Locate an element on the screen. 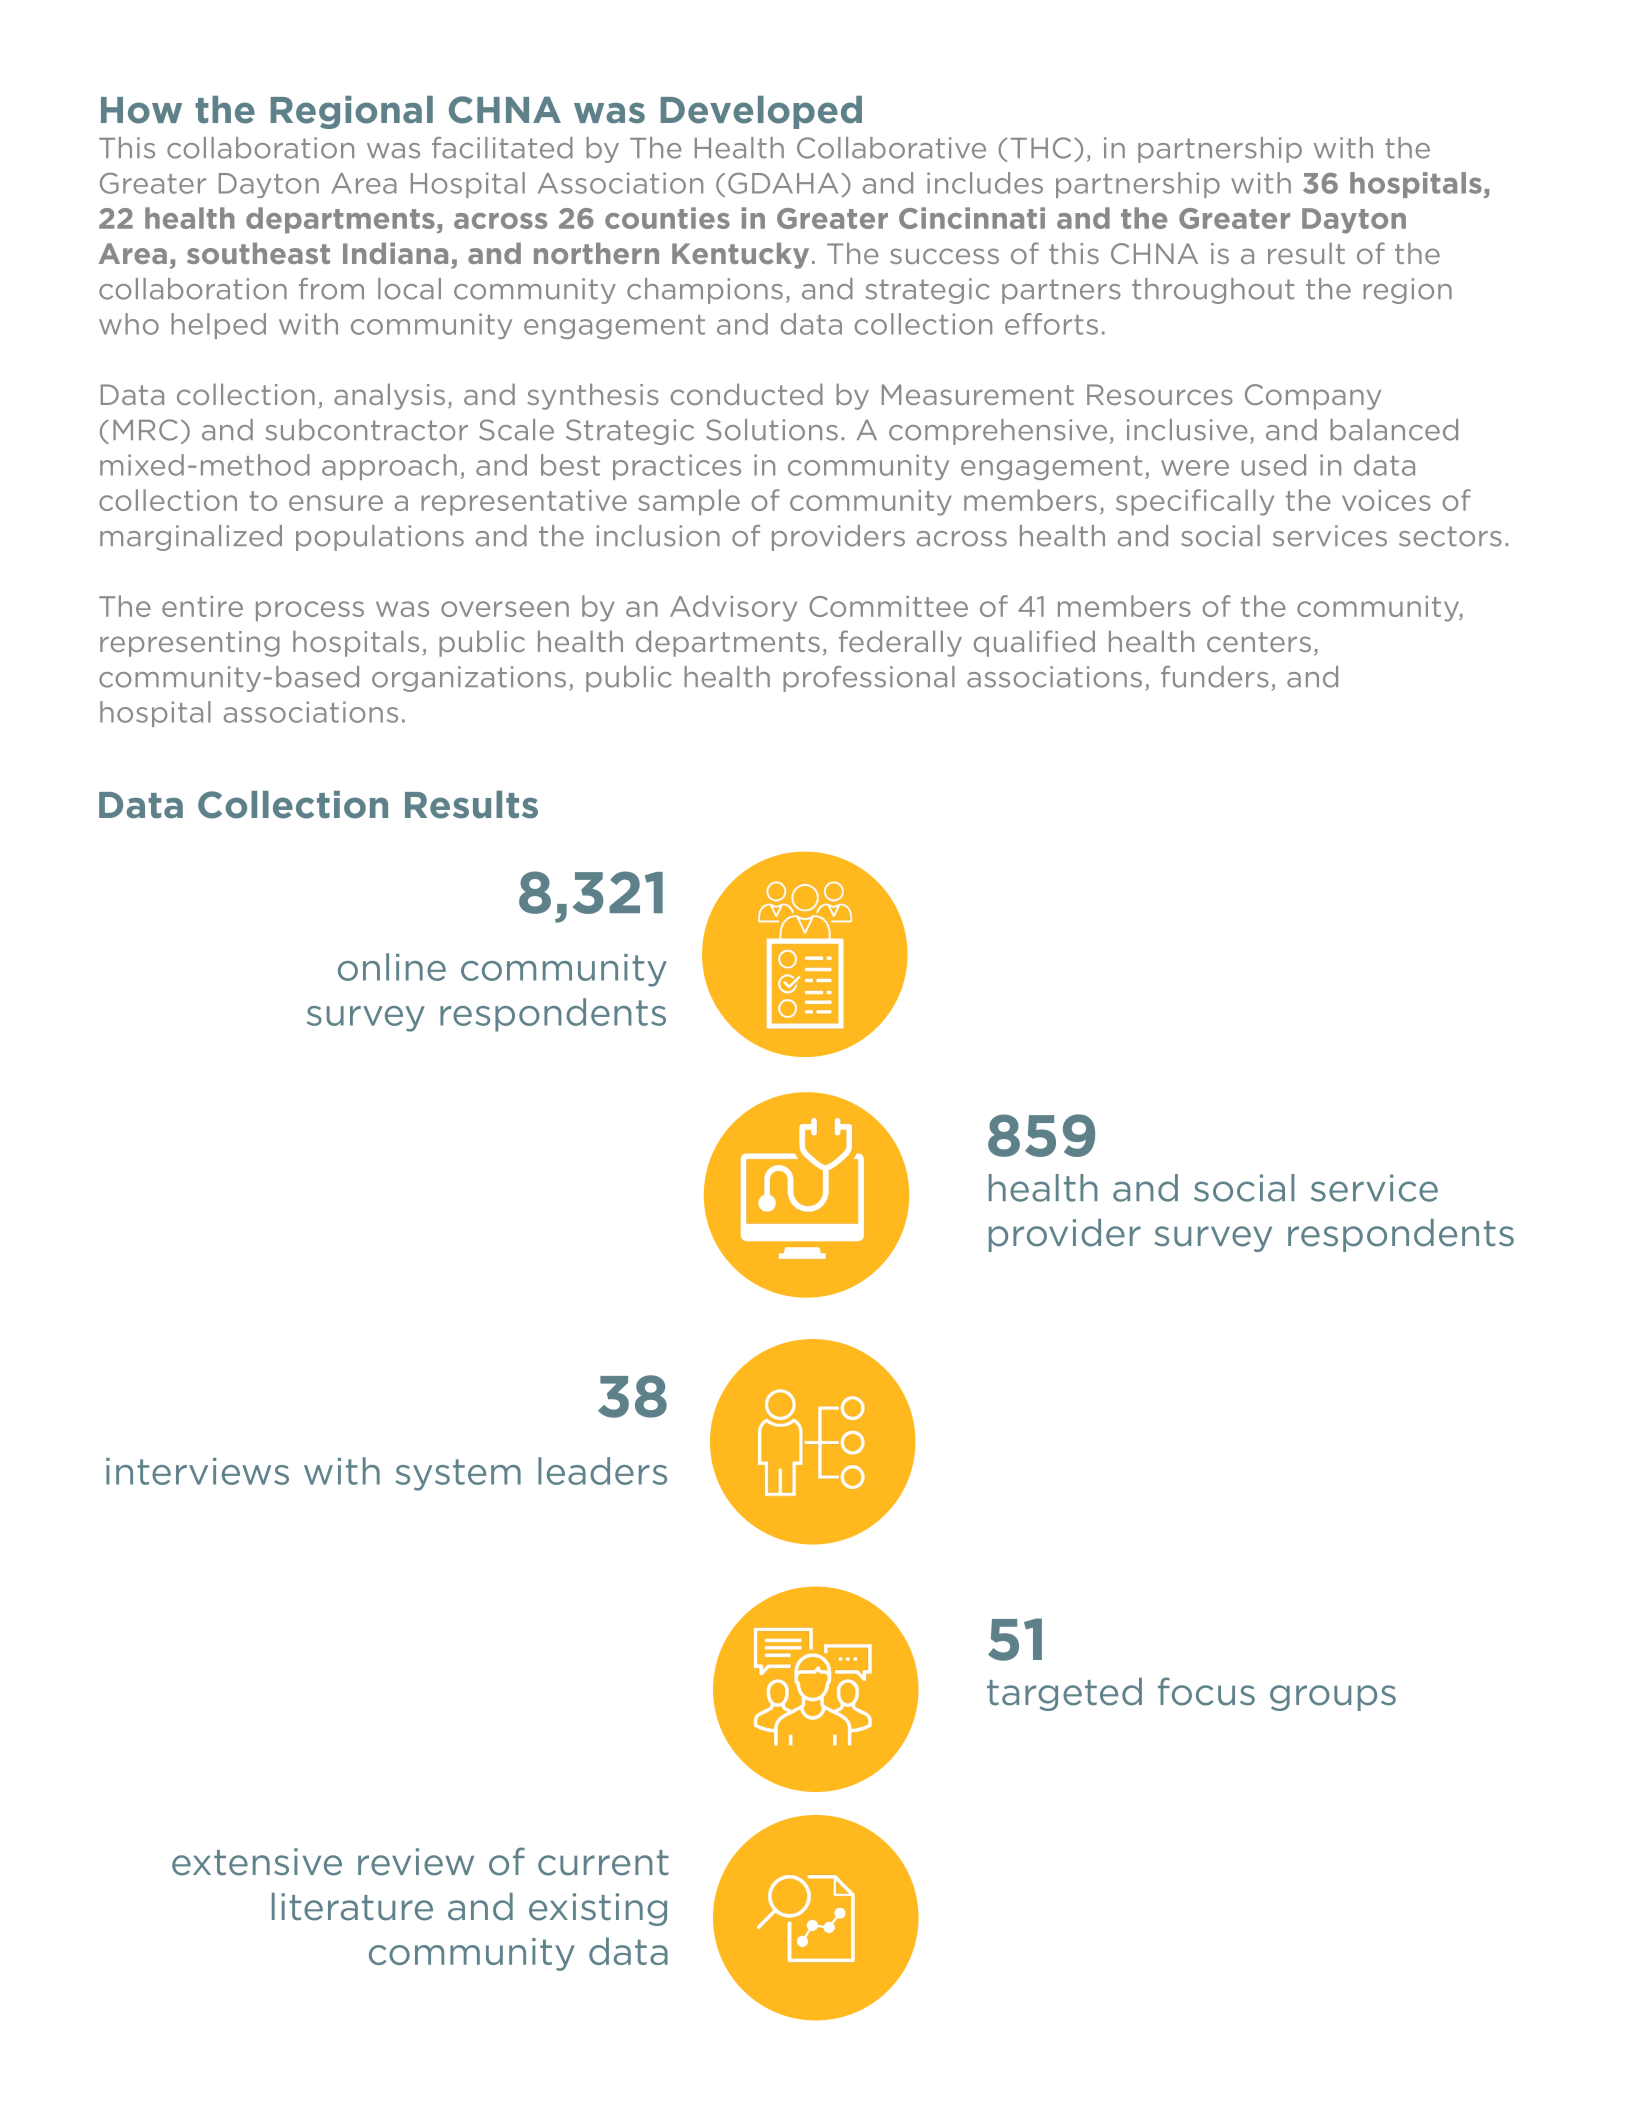  throughout is located at coordinates (1213, 291).
